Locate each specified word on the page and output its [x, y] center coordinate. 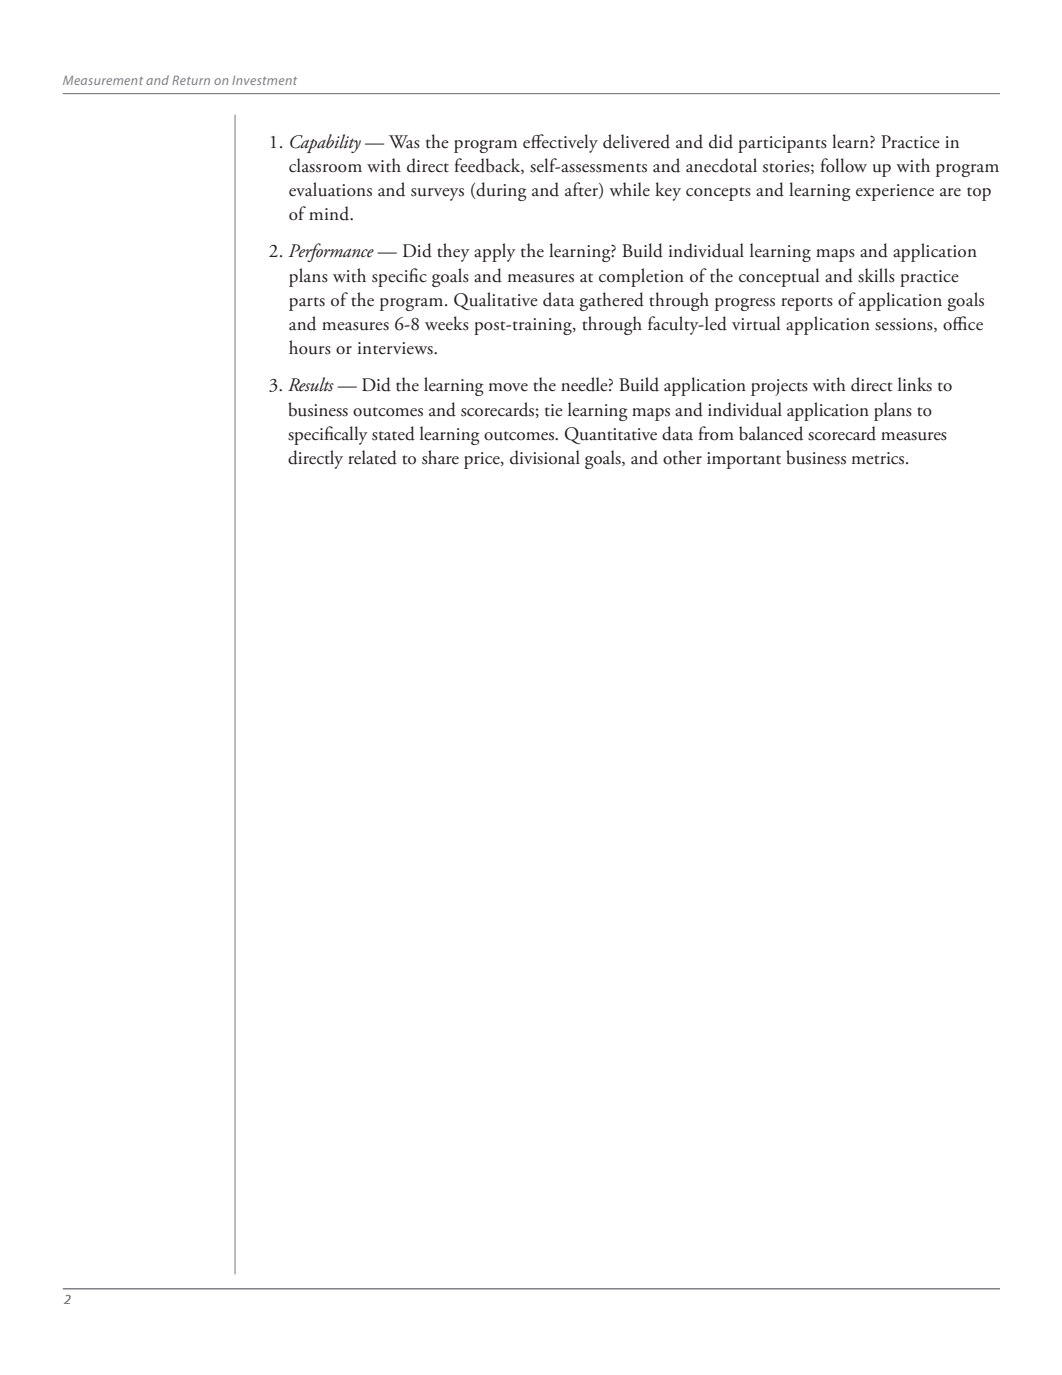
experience [895, 192]
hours [310, 347]
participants [782, 144]
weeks [447, 323]
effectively [560, 143]
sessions [905, 325]
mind [330, 213]
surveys [437, 194]
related [372, 457]
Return [191, 80]
